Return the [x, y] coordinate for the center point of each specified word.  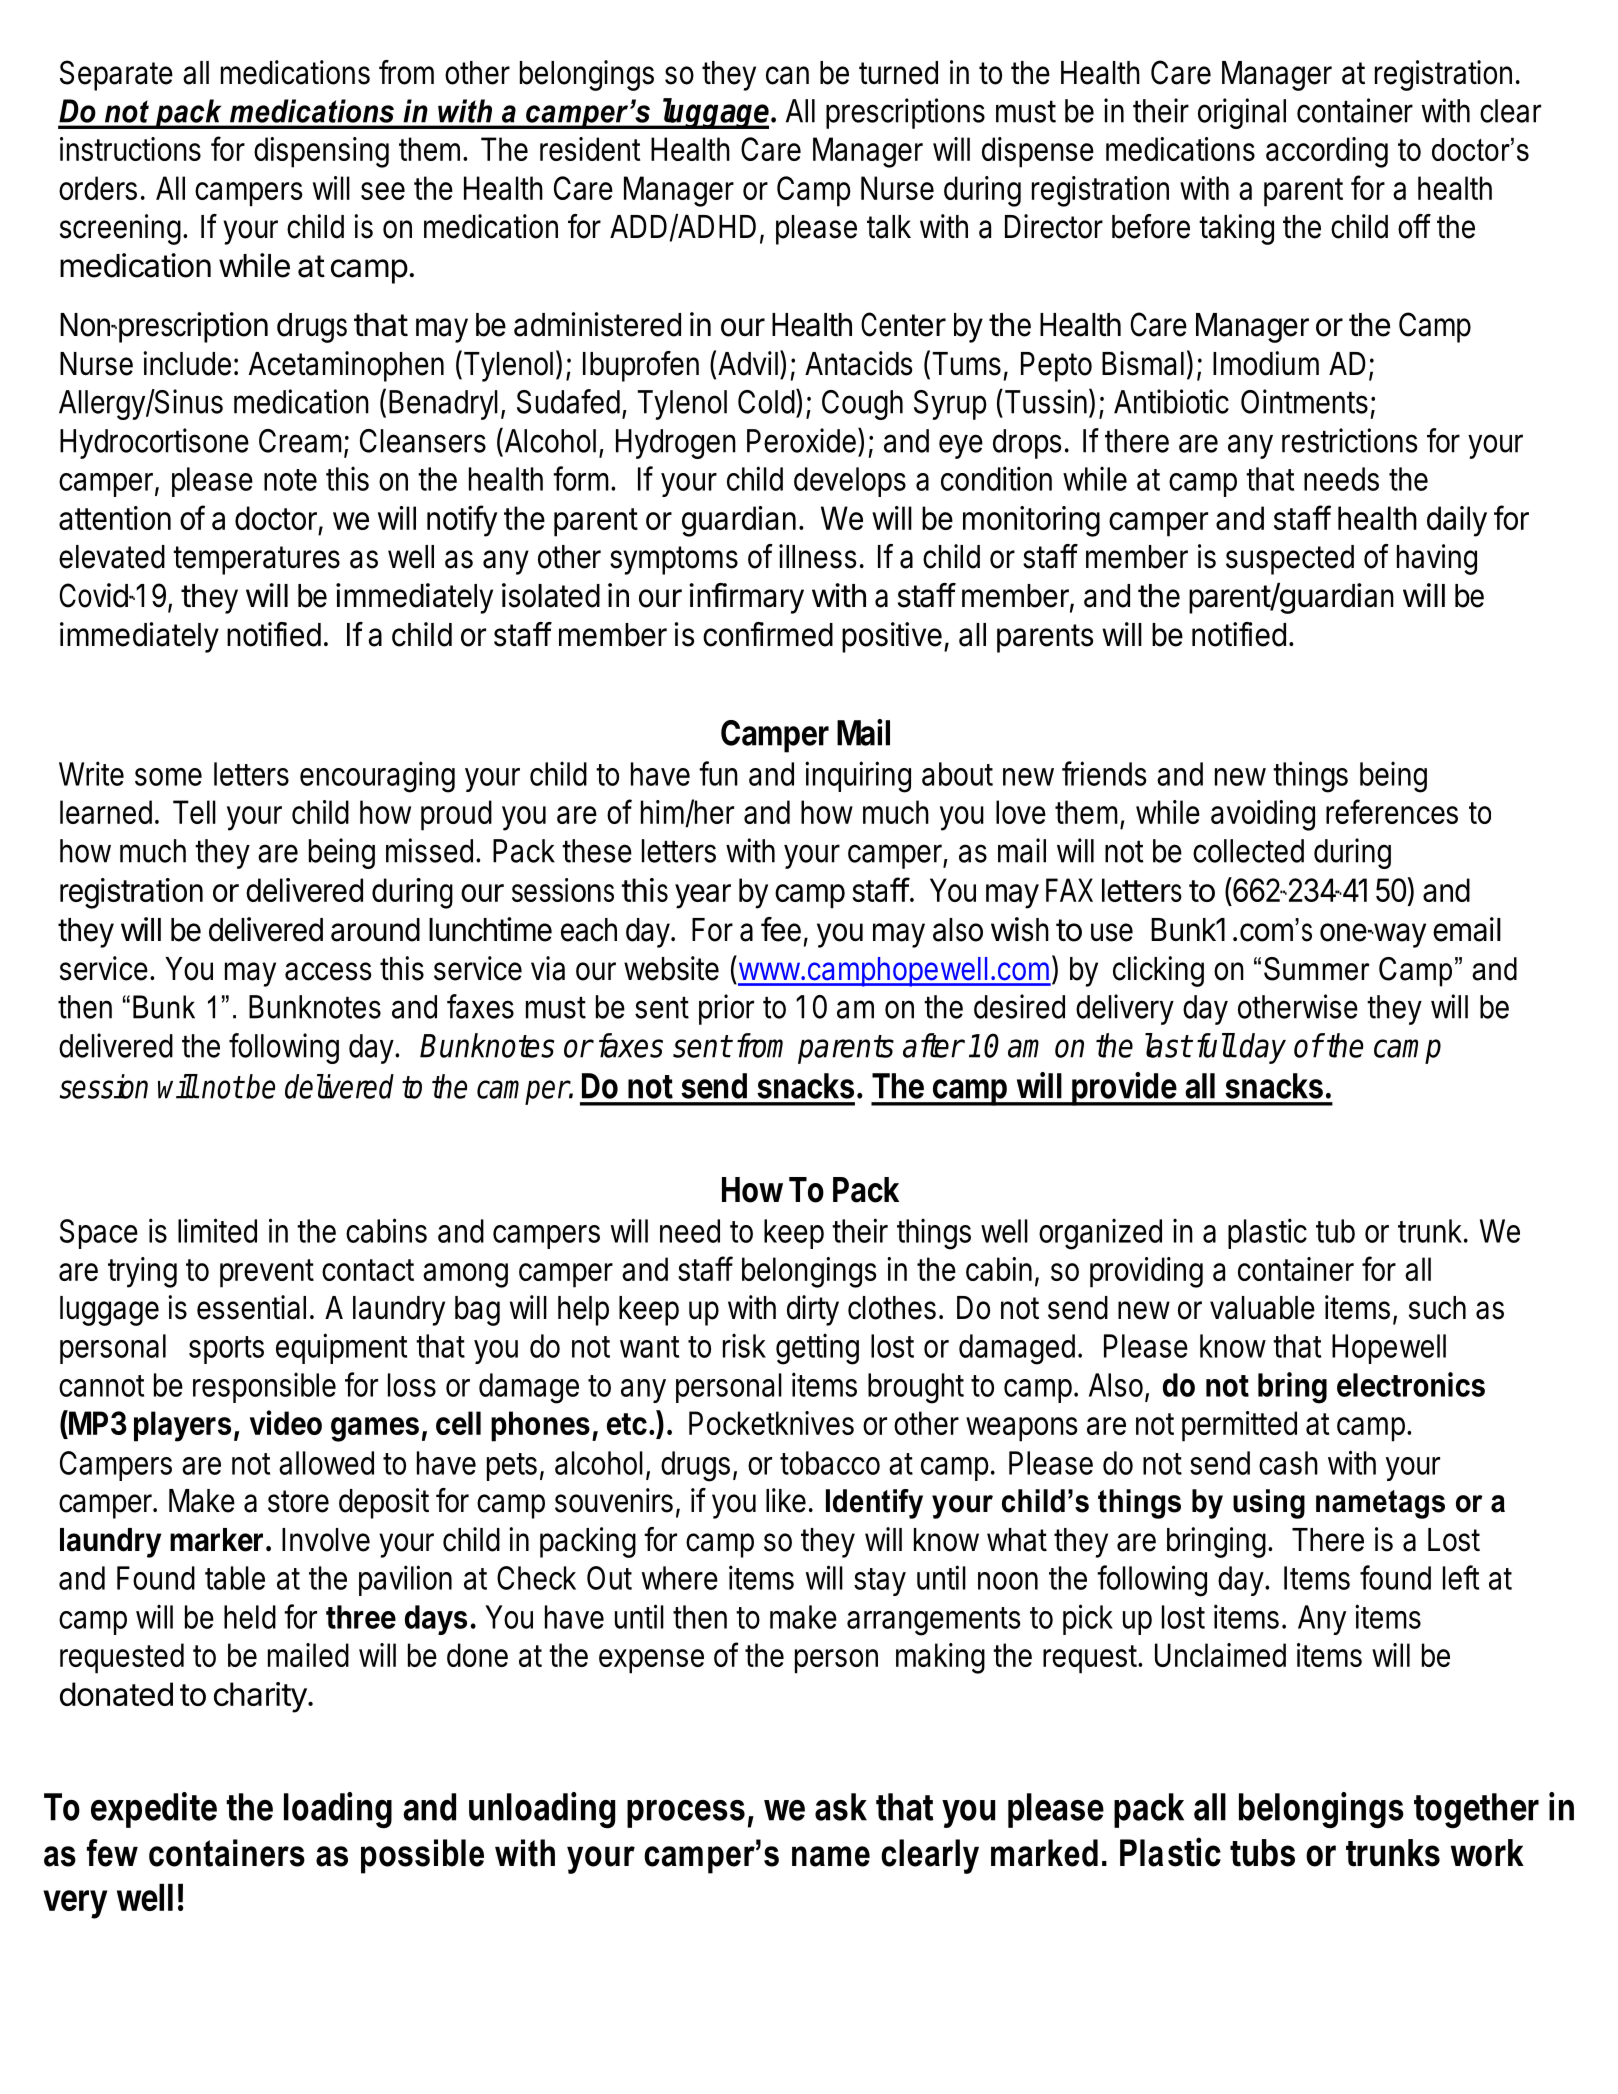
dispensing [321, 152]
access [328, 971]
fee [781, 929]
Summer [1317, 969]
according [1327, 152]
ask [841, 1807]
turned [898, 73]
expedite [154, 1810]
